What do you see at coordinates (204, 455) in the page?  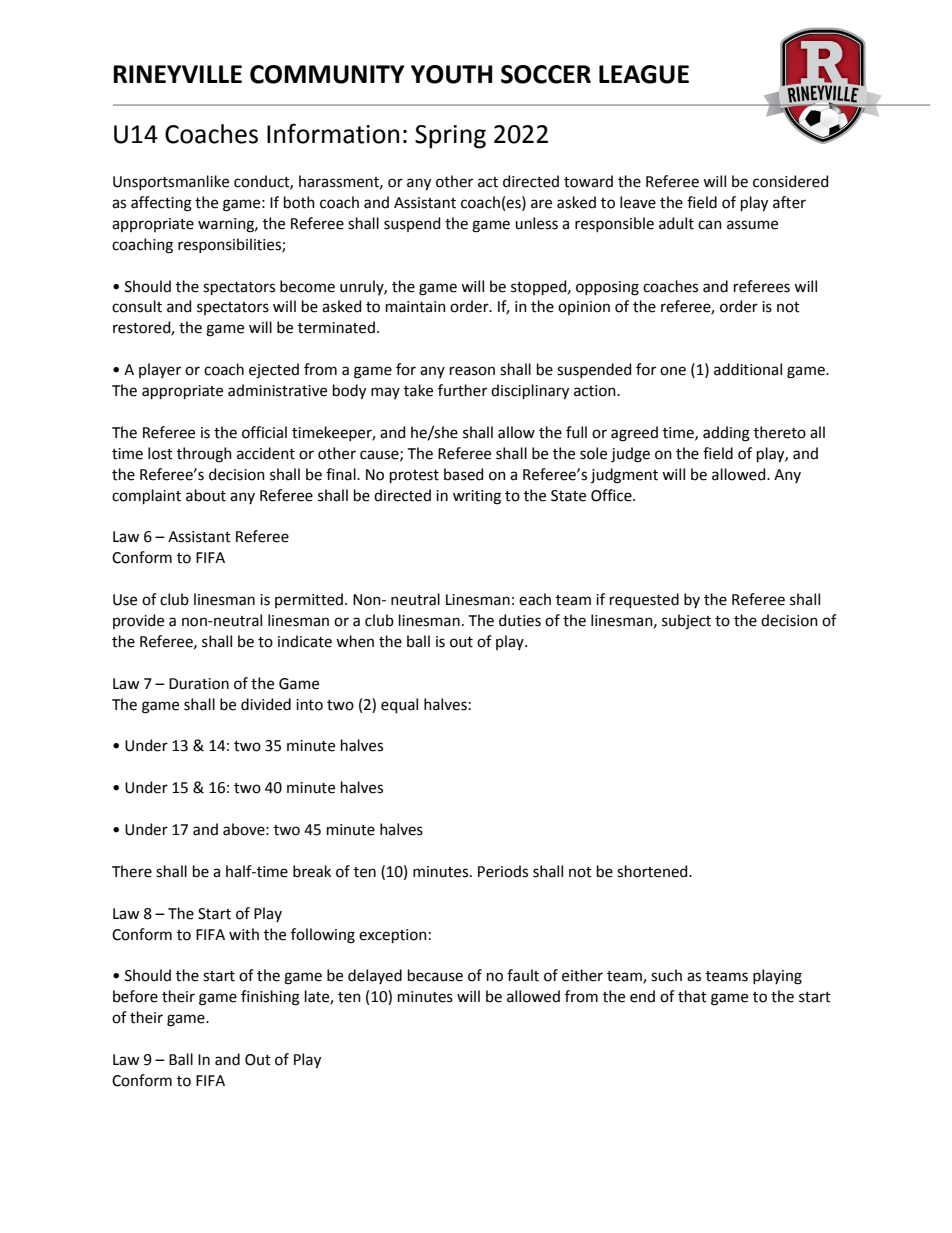 I see `through` at bounding box center [204, 455].
